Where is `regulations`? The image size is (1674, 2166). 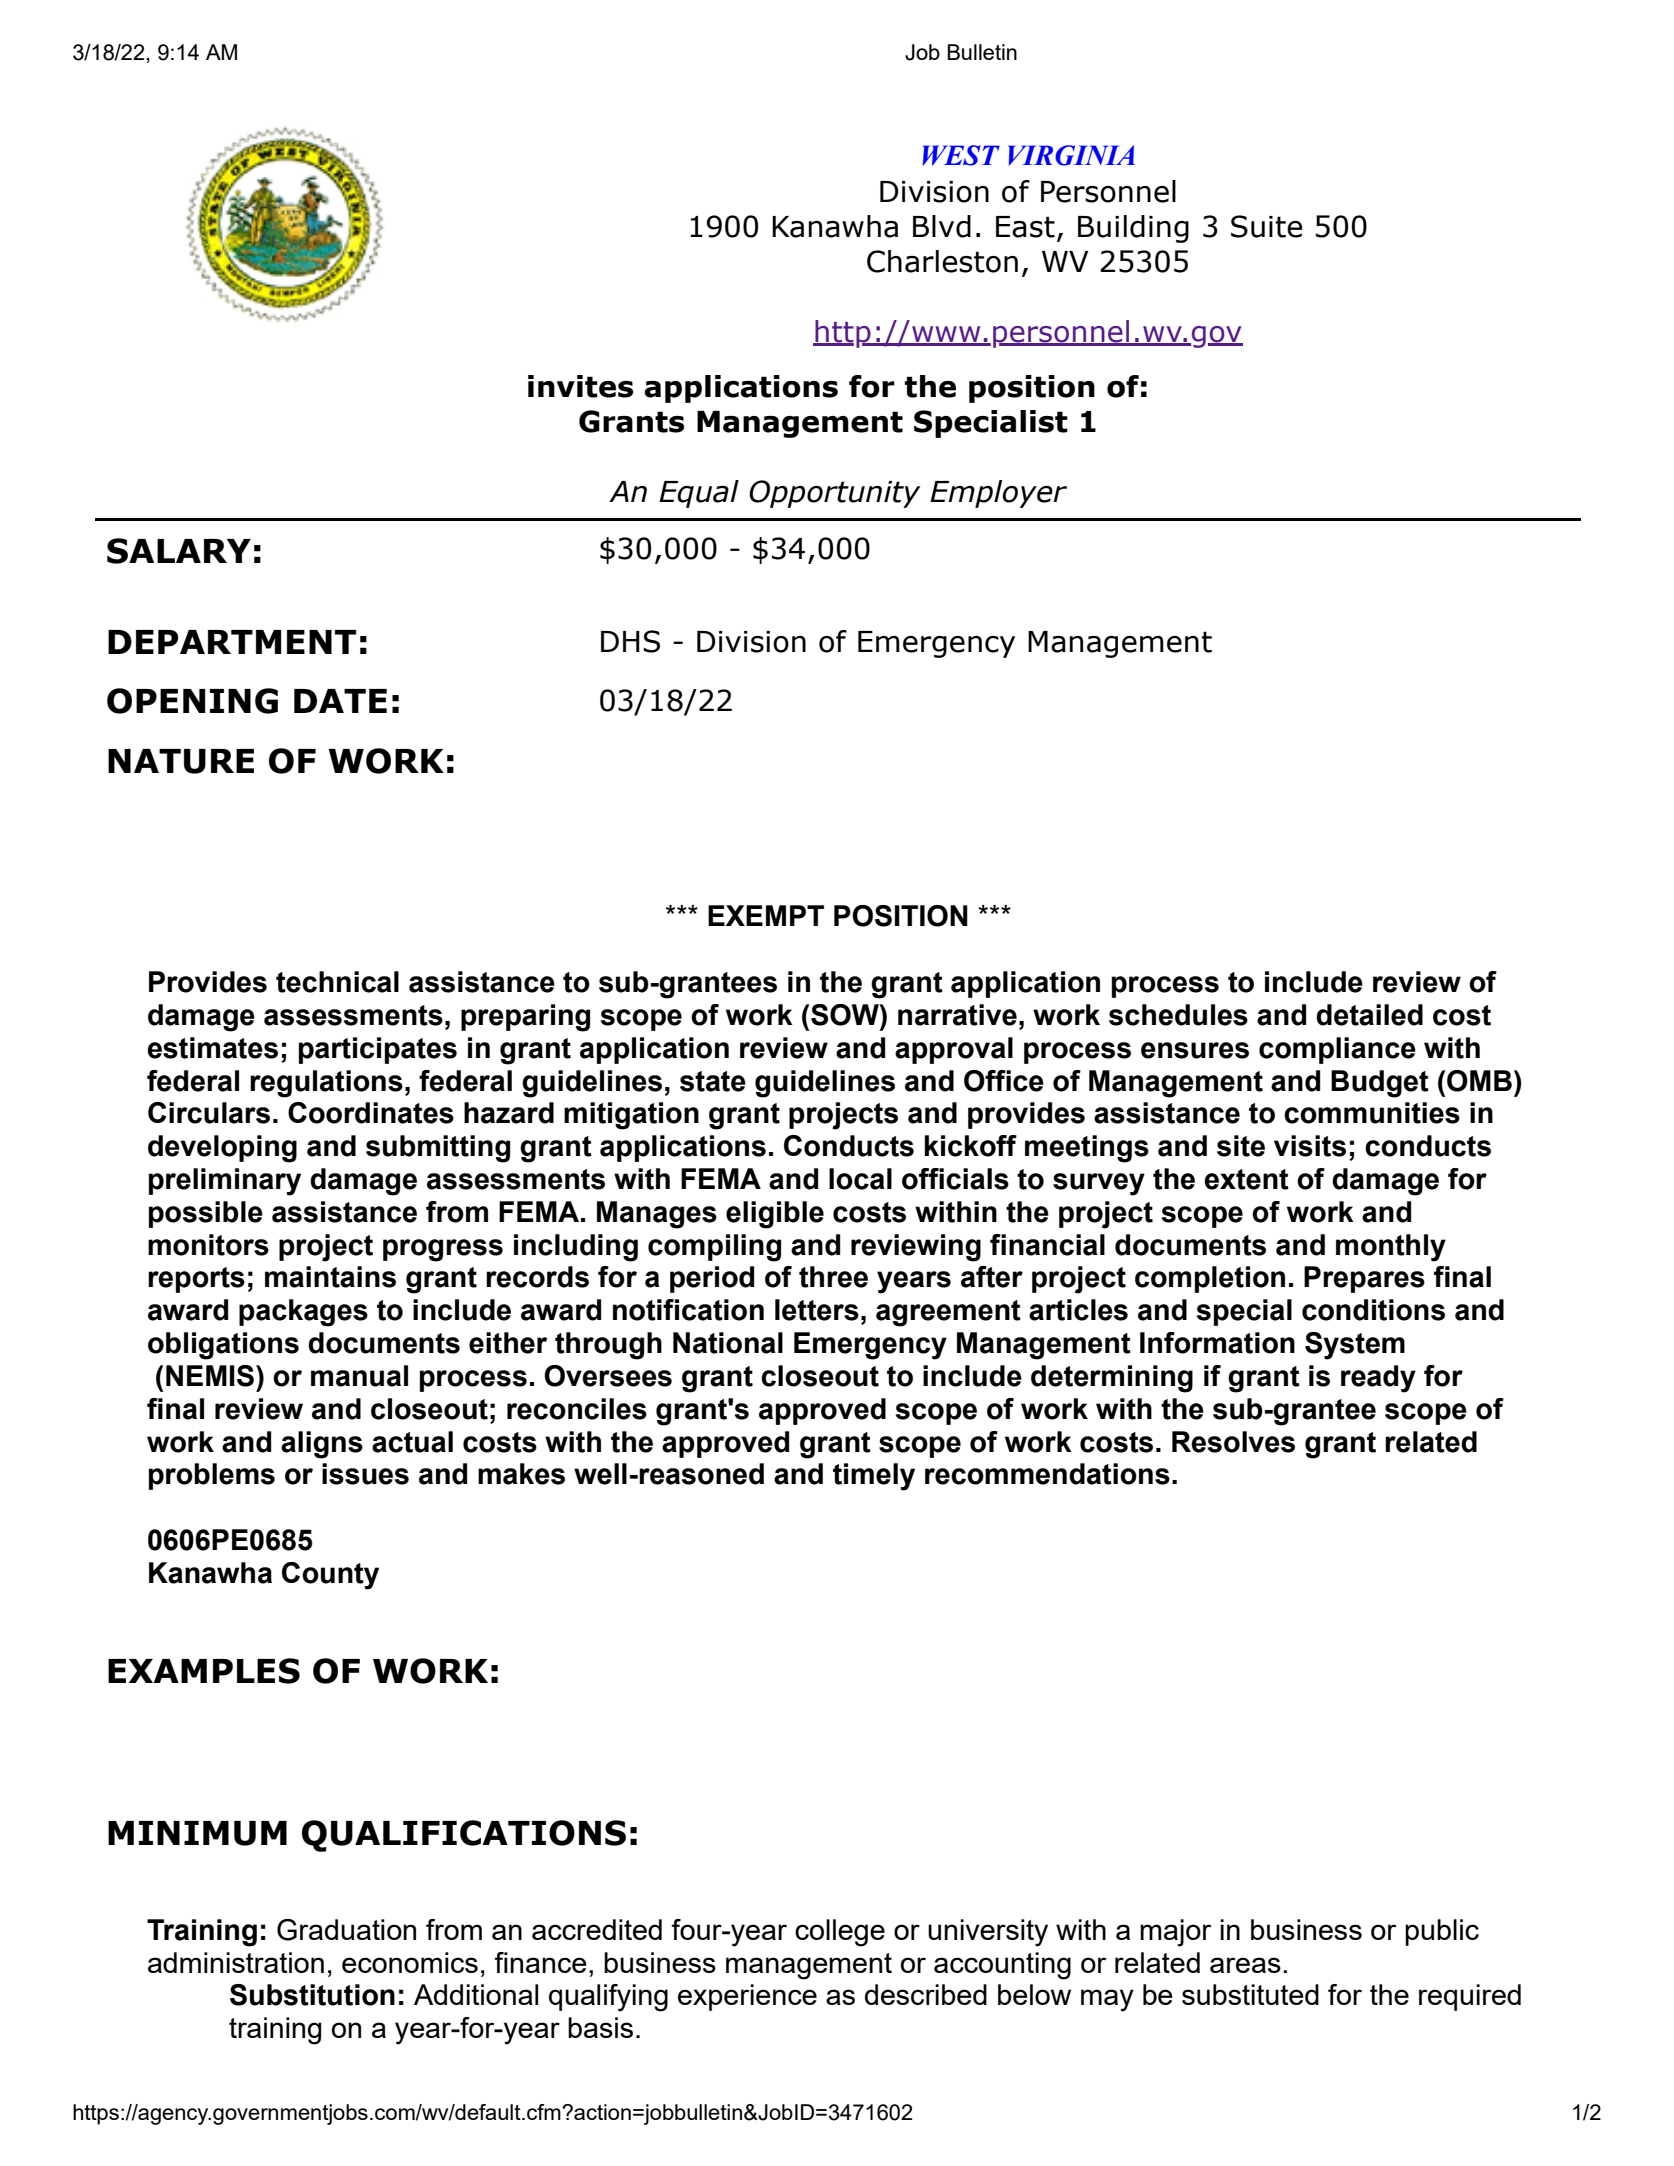
regulations is located at coordinates (326, 1084).
